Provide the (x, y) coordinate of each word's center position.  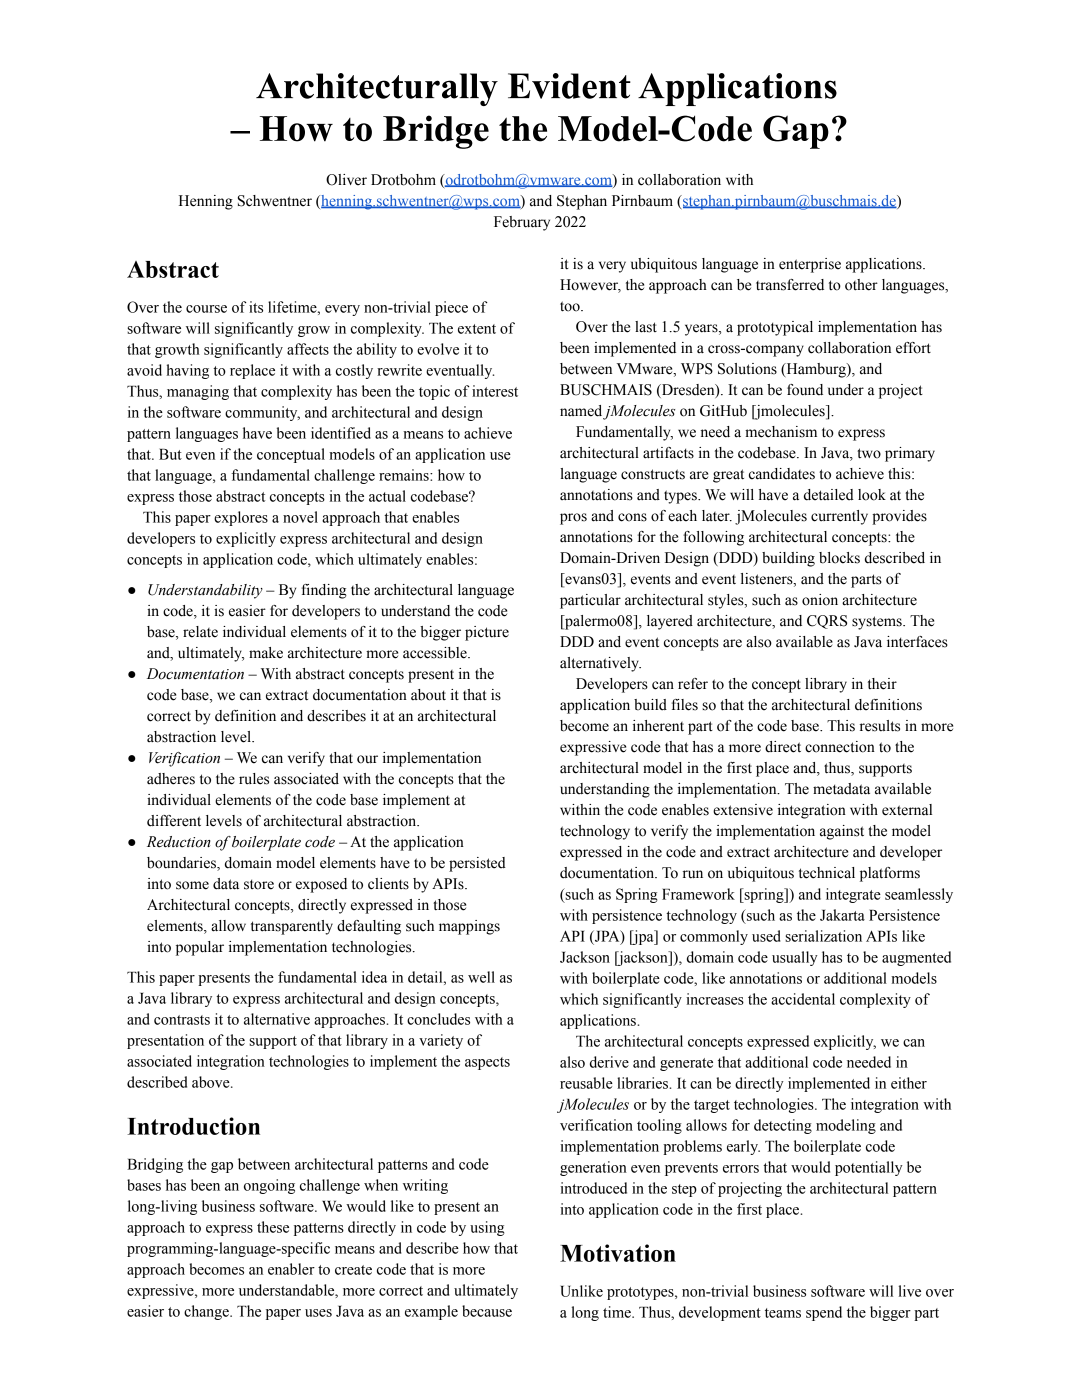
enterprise (810, 265)
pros (573, 519)
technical (827, 873)
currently (839, 517)
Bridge (436, 132)
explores (241, 518)
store (259, 884)
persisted (477, 864)
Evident (569, 86)
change (207, 1312)
